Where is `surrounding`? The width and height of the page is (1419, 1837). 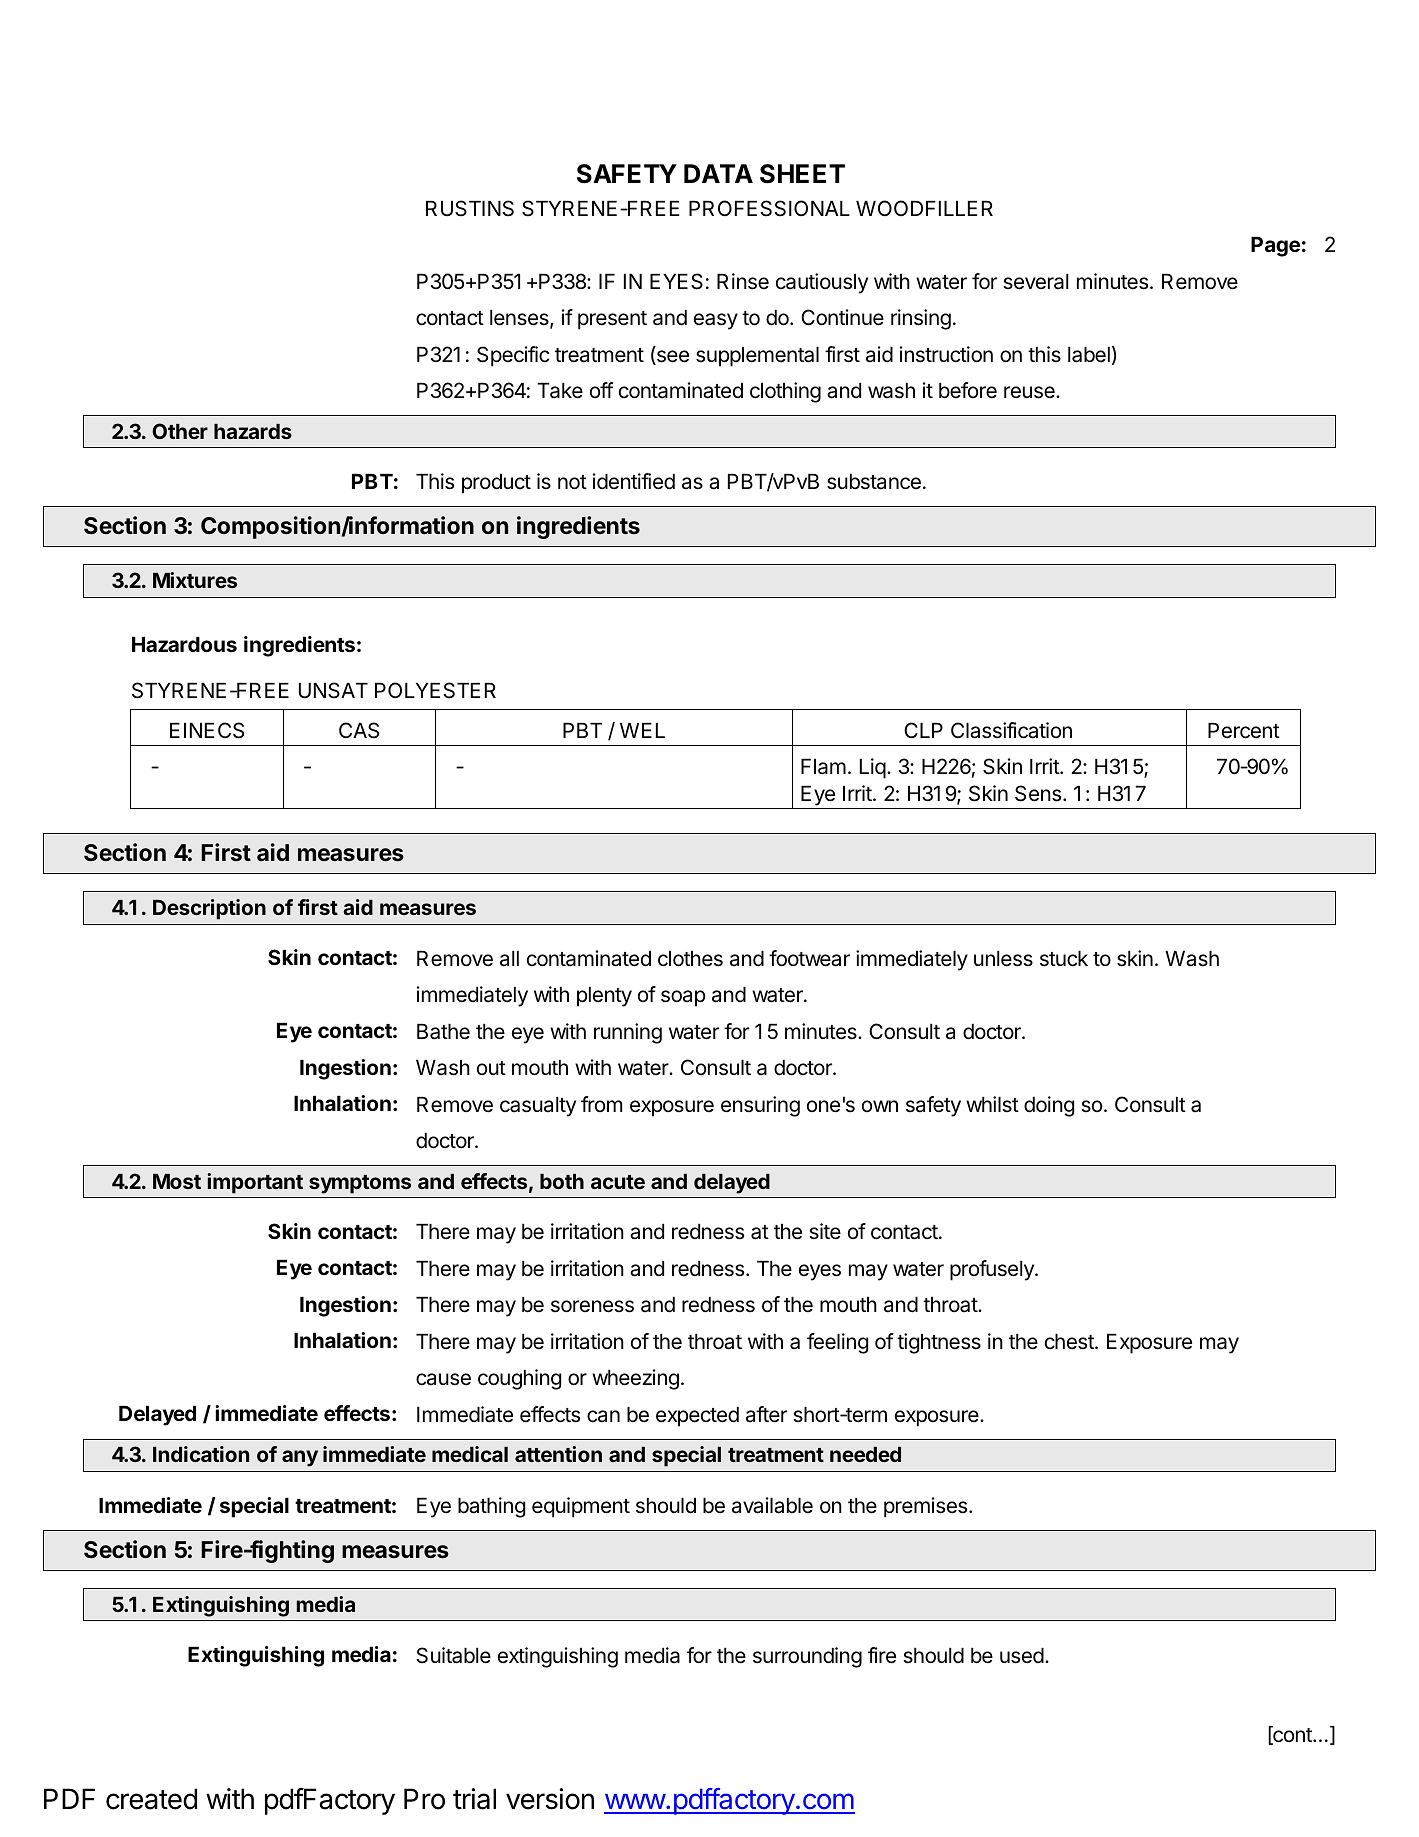 surrounding is located at coordinates (807, 1657).
